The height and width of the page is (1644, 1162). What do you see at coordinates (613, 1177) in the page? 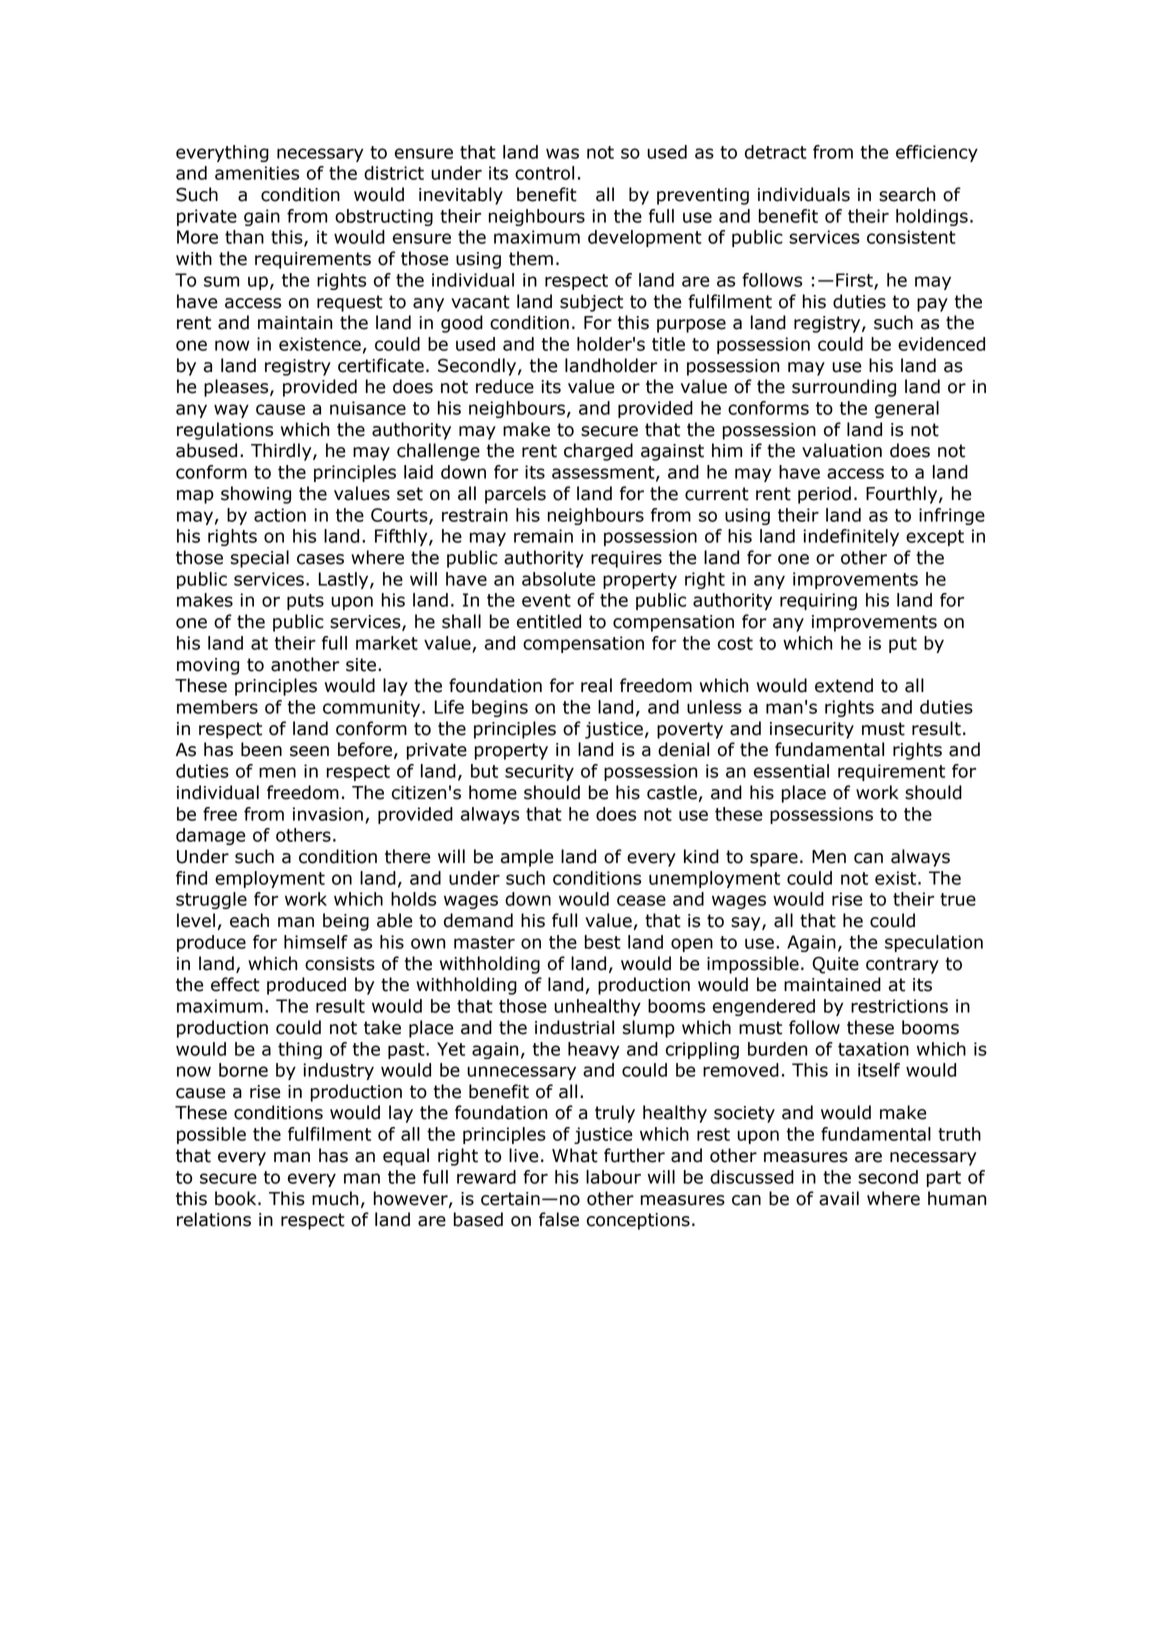
I see `labour` at bounding box center [613, 1177].
